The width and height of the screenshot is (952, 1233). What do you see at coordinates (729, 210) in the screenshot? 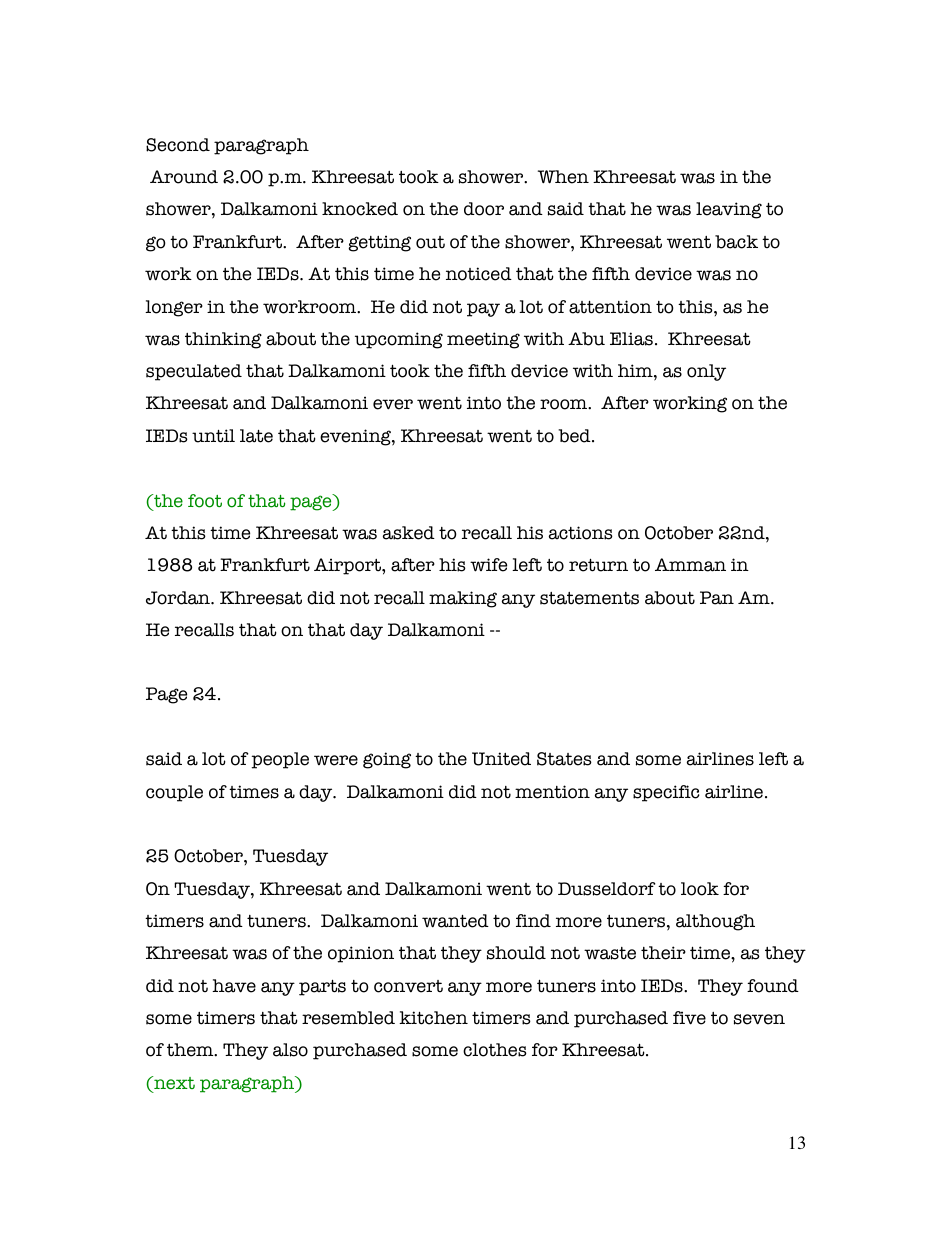
I see `leaving` at bounding box center [729, 210].
